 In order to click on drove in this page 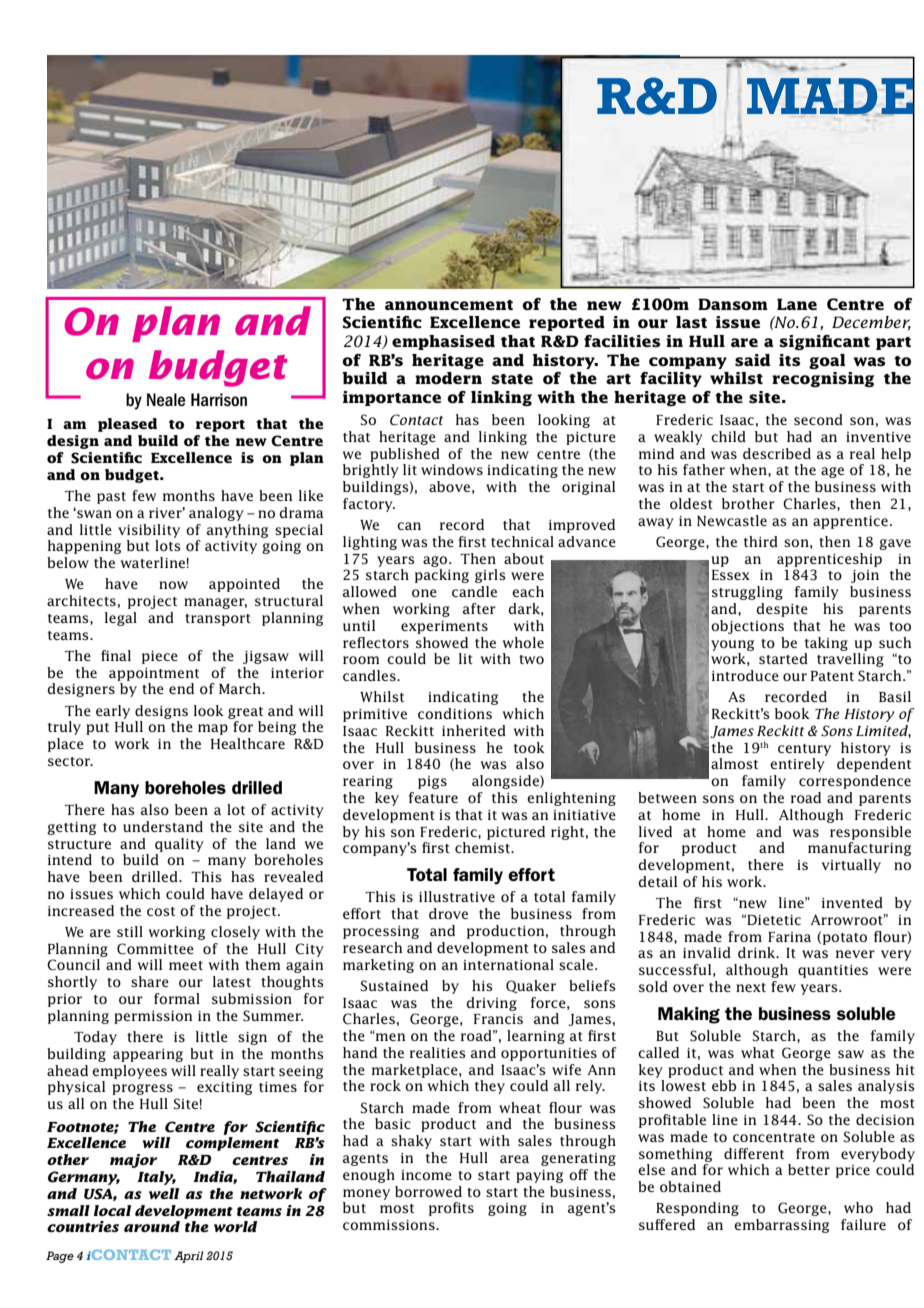, I will do `click(448, 913)`.
